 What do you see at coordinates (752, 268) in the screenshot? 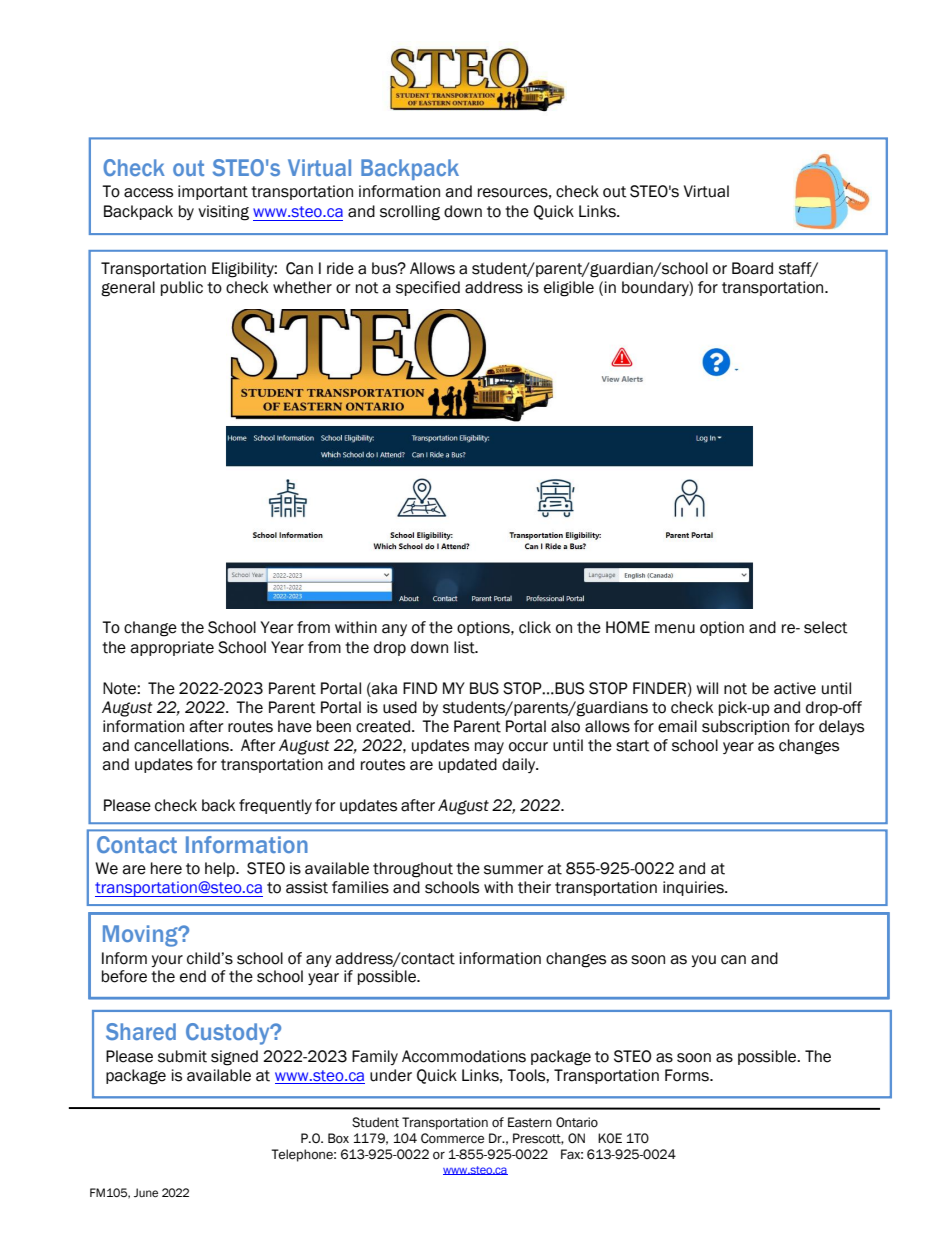
I see `Board` at bounding box center [752, 268].
